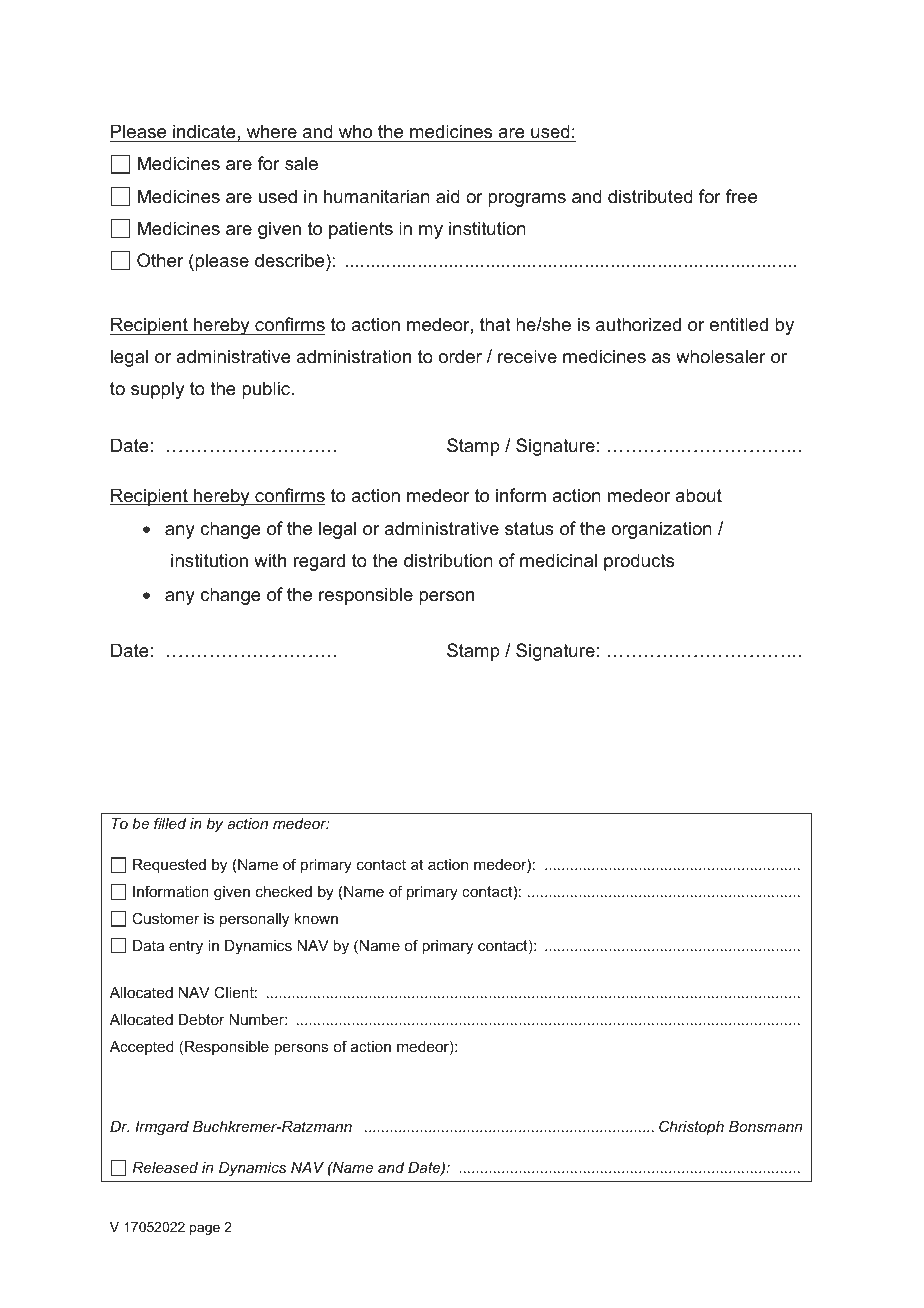 The width and height of the page is (924, 1308). Describe the element at coordinates (698, 495) in the page. I see `about` at that location.
